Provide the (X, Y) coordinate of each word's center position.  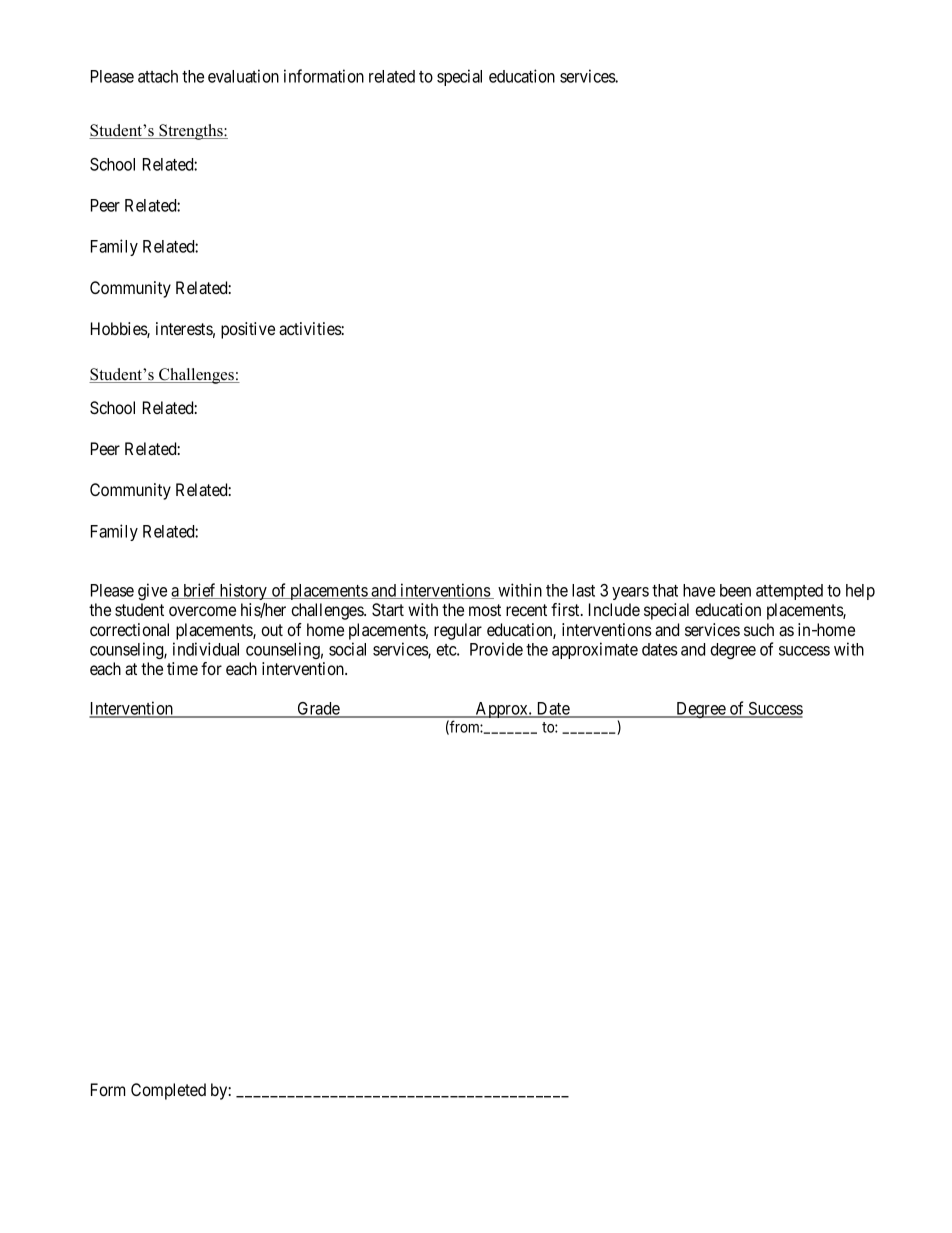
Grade (318, 710)
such (759, 629)
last (583, 590)
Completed (168, 1091)
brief (200, 591)
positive (248, 330)
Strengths (191, 132)
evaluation (243, 76)
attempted (789, 592)
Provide (496, 649)
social (347, 649)
